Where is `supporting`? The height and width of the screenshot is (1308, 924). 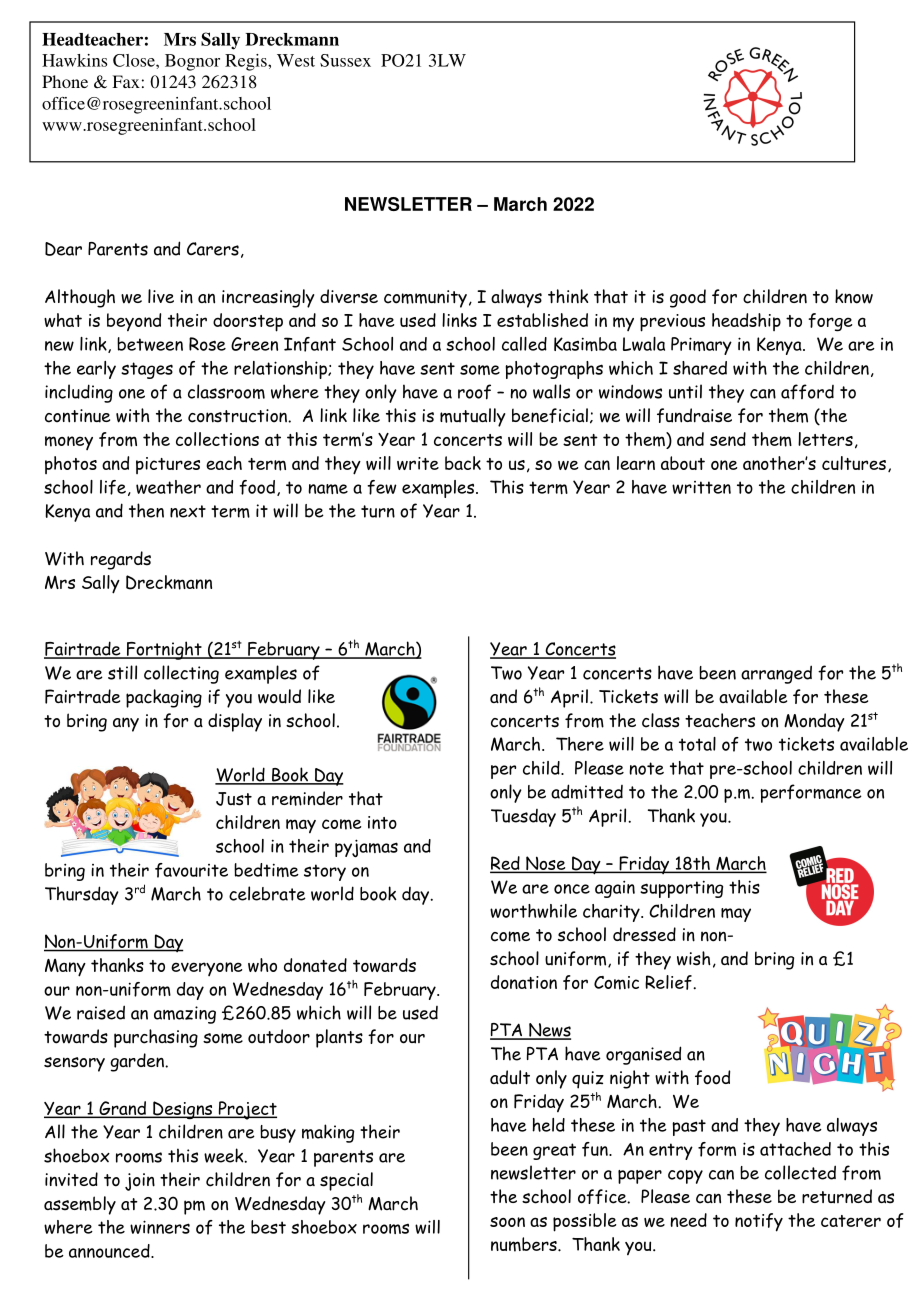
supporting is located at coordinates (681, 889).
